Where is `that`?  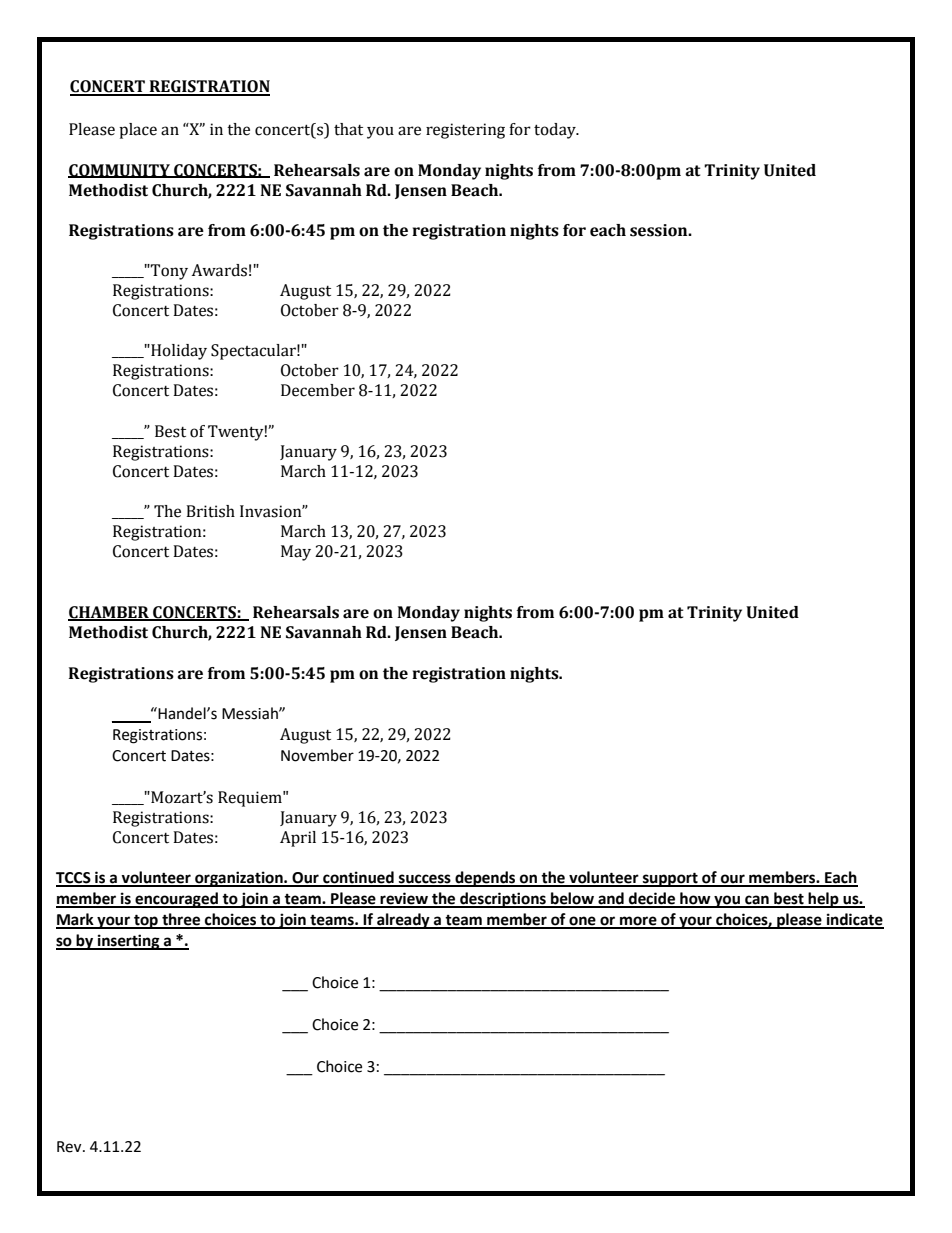 that is located at coordinates (348, 129).
